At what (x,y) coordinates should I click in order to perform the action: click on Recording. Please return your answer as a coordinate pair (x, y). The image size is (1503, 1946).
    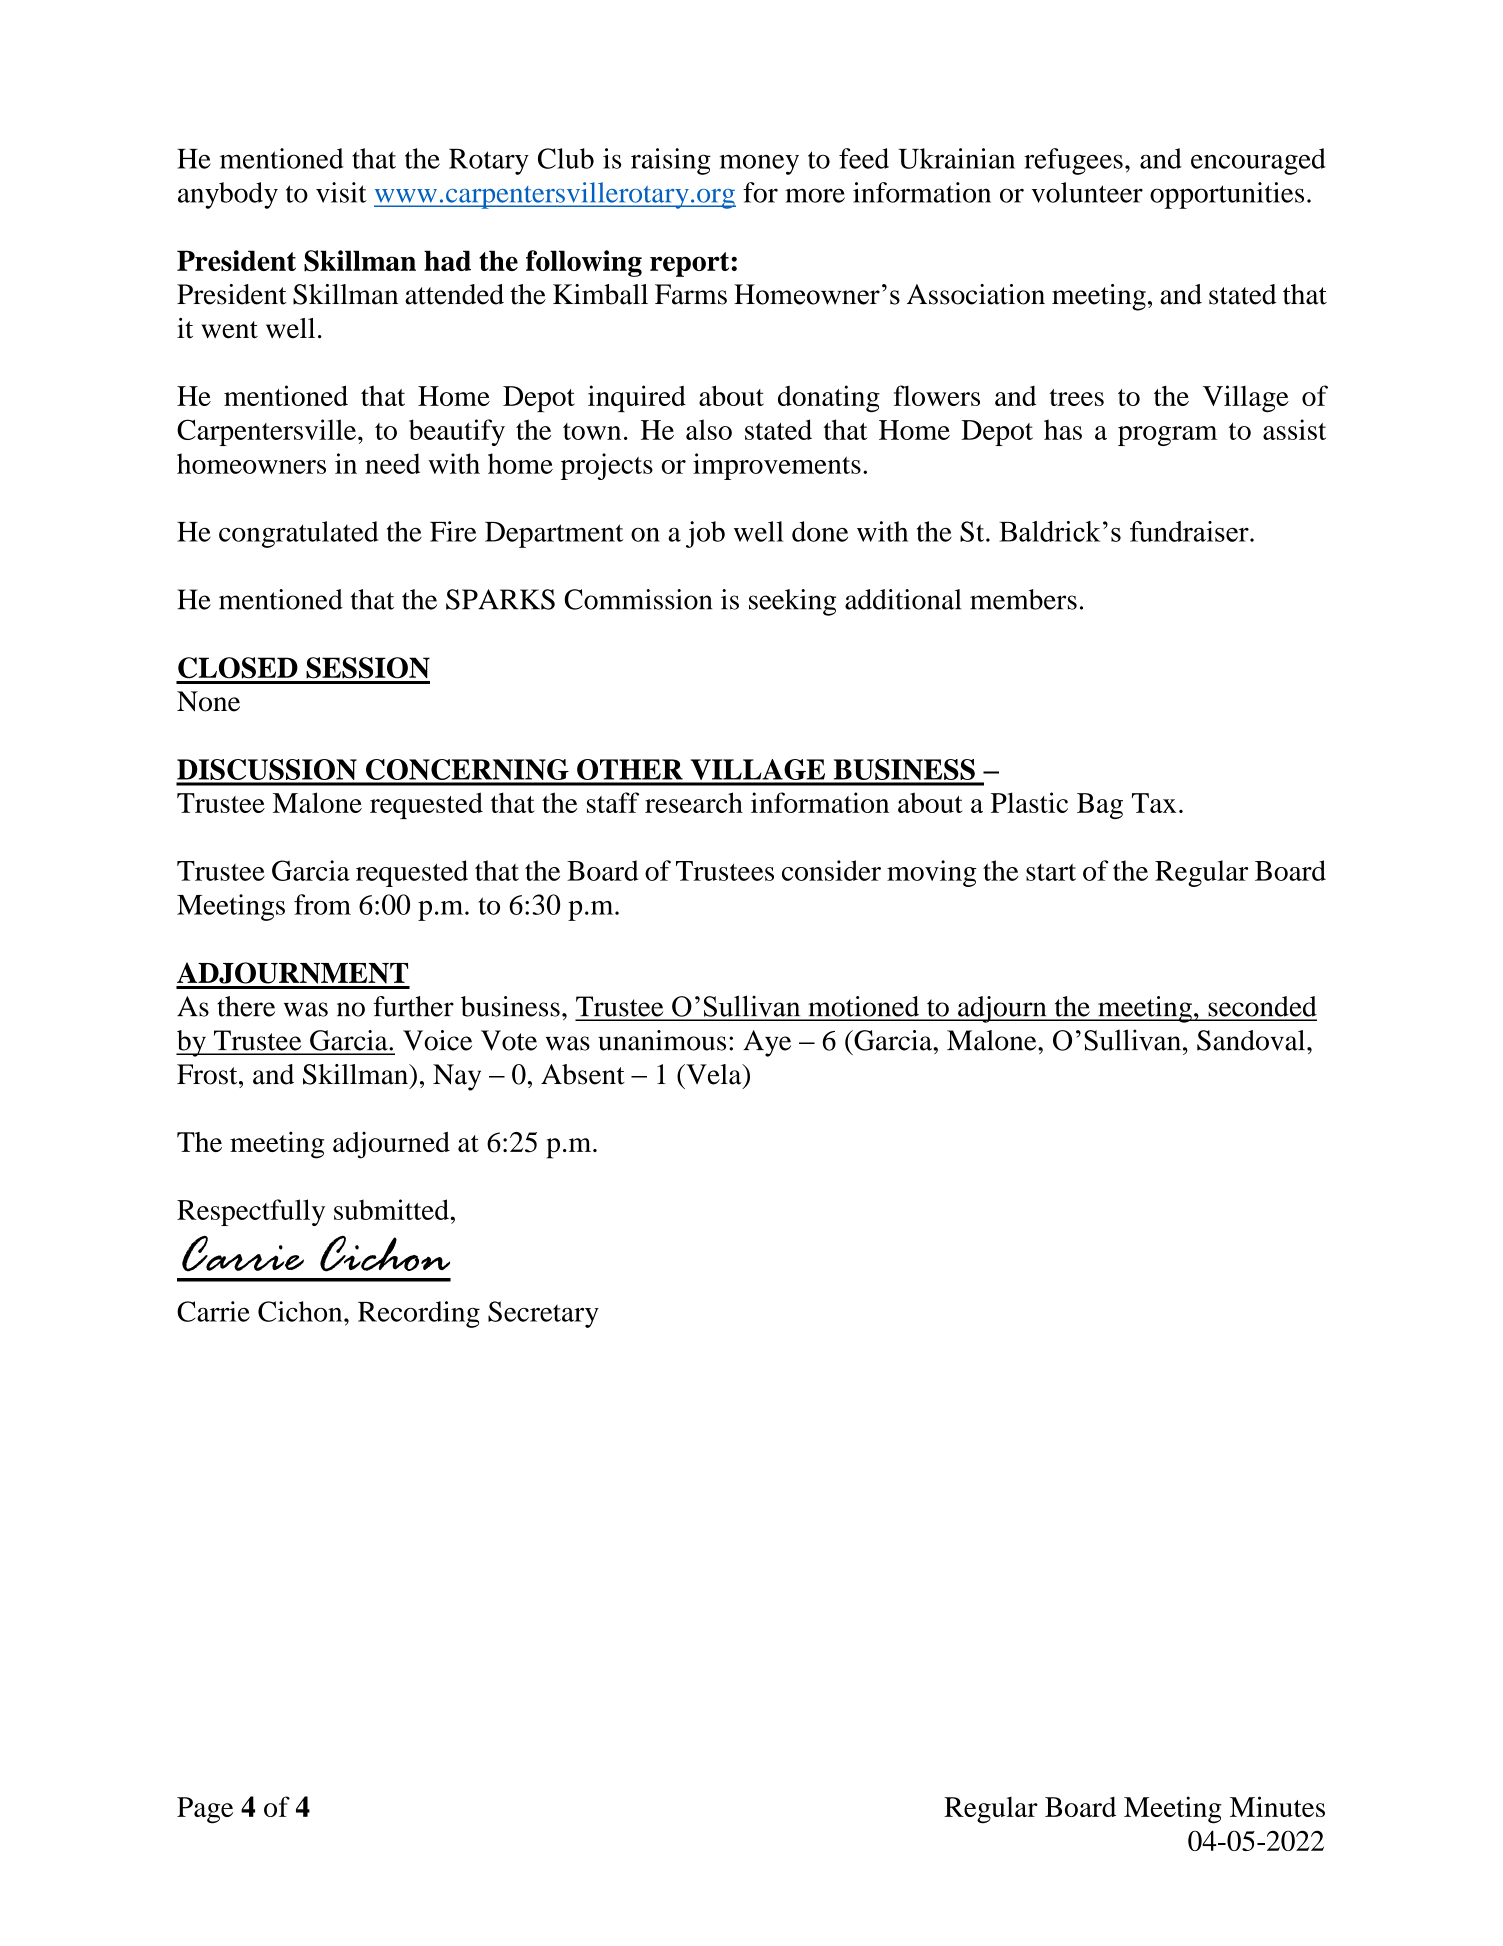
    Looking at the image, I should click on (419, 1314).
